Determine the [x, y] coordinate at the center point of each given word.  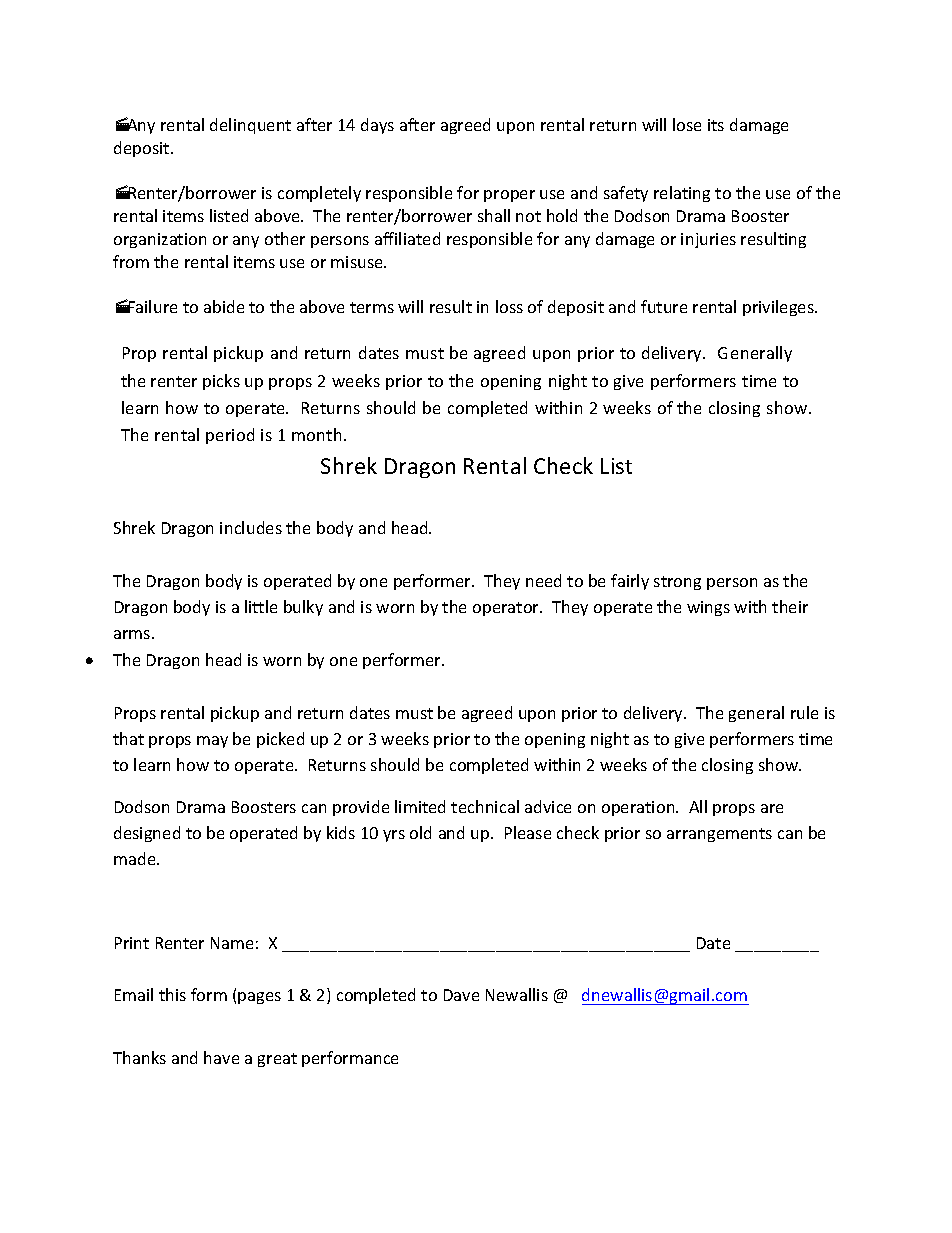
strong [677, 583]
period [230, 436]
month [316, 434]
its [716, 125]
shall [494, 215]
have [221, 1057]
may [212, 742]
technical [485, 806]
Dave [461, 995]
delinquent [250, 126]
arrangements [719, 835]
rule [804, 712]
